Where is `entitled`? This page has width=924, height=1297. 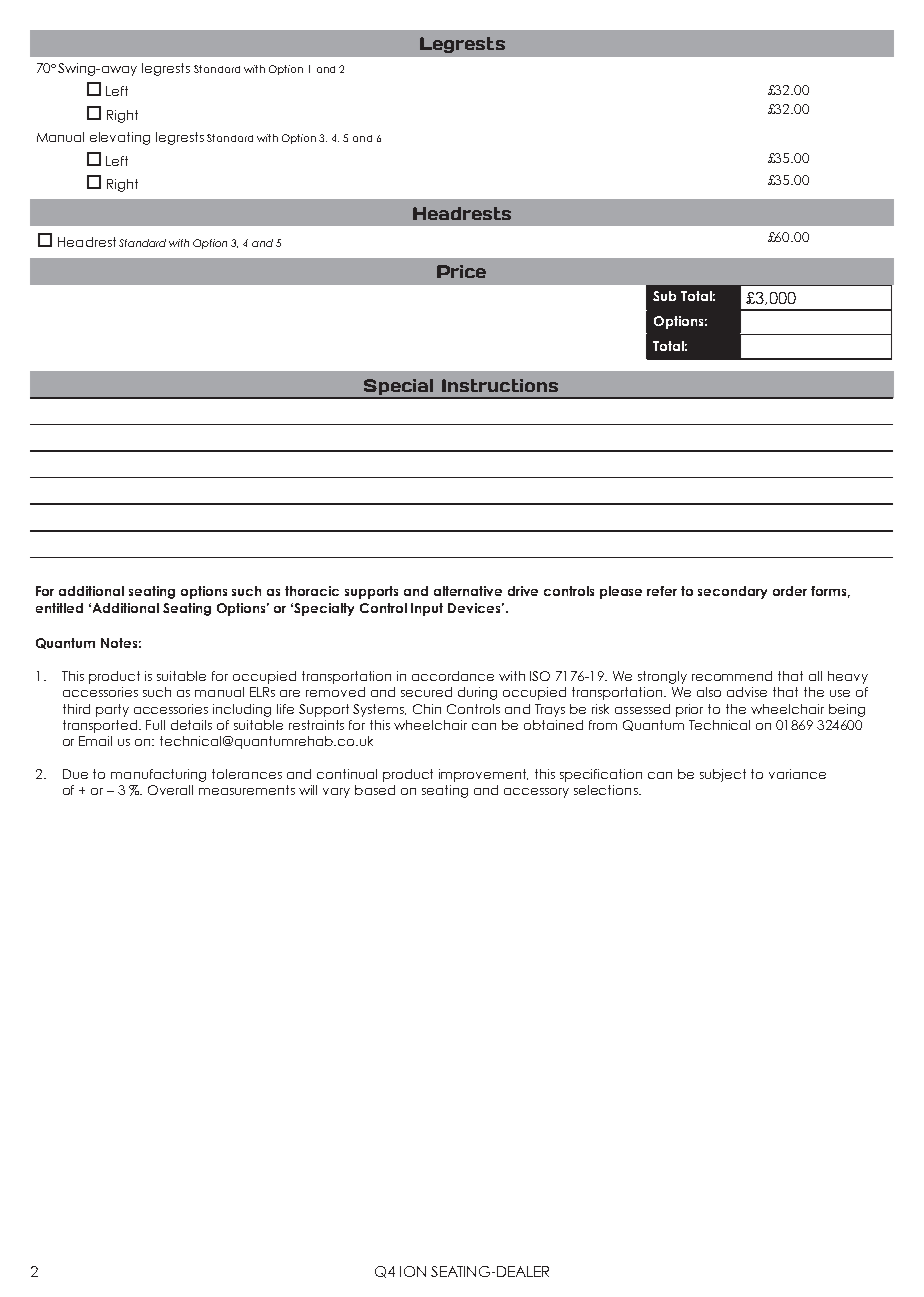 entitled is located at coordinates (59, 608).
